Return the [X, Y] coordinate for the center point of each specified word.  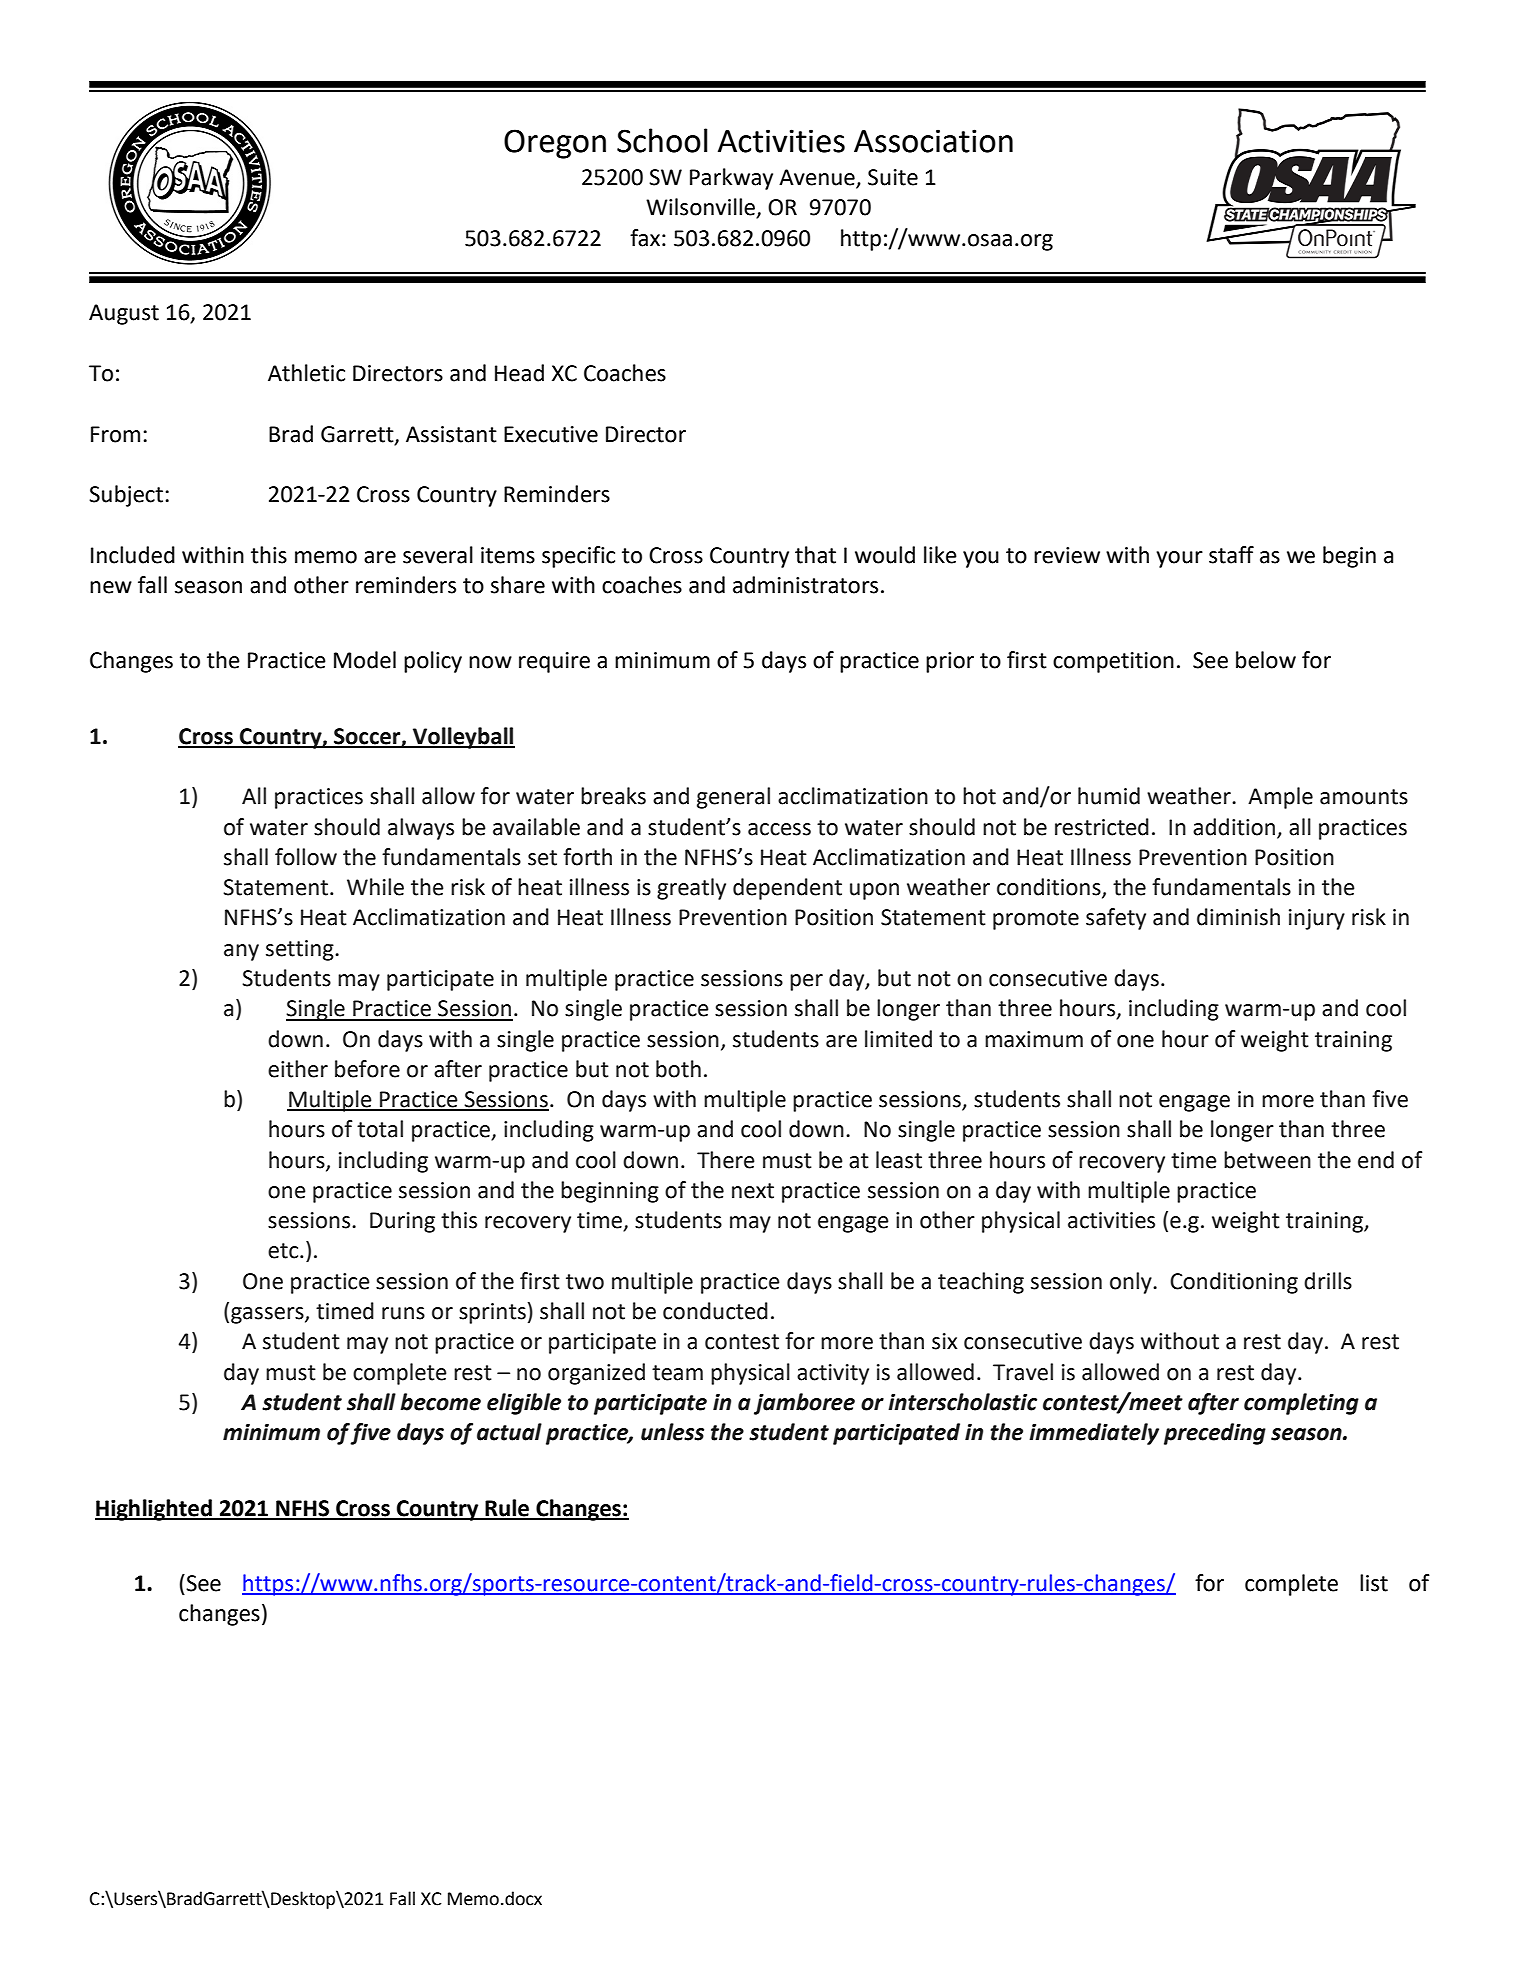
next [753, 1191]
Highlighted [154, 1510]
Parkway [731, 179]
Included [133, 555]
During [402, 1222]
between [1267, 1160]
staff [1231, 555]
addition [1234, 827]
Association [933, 141]
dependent [787, 889]
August [124, 314]
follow [306, 857]
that [815, 555]
